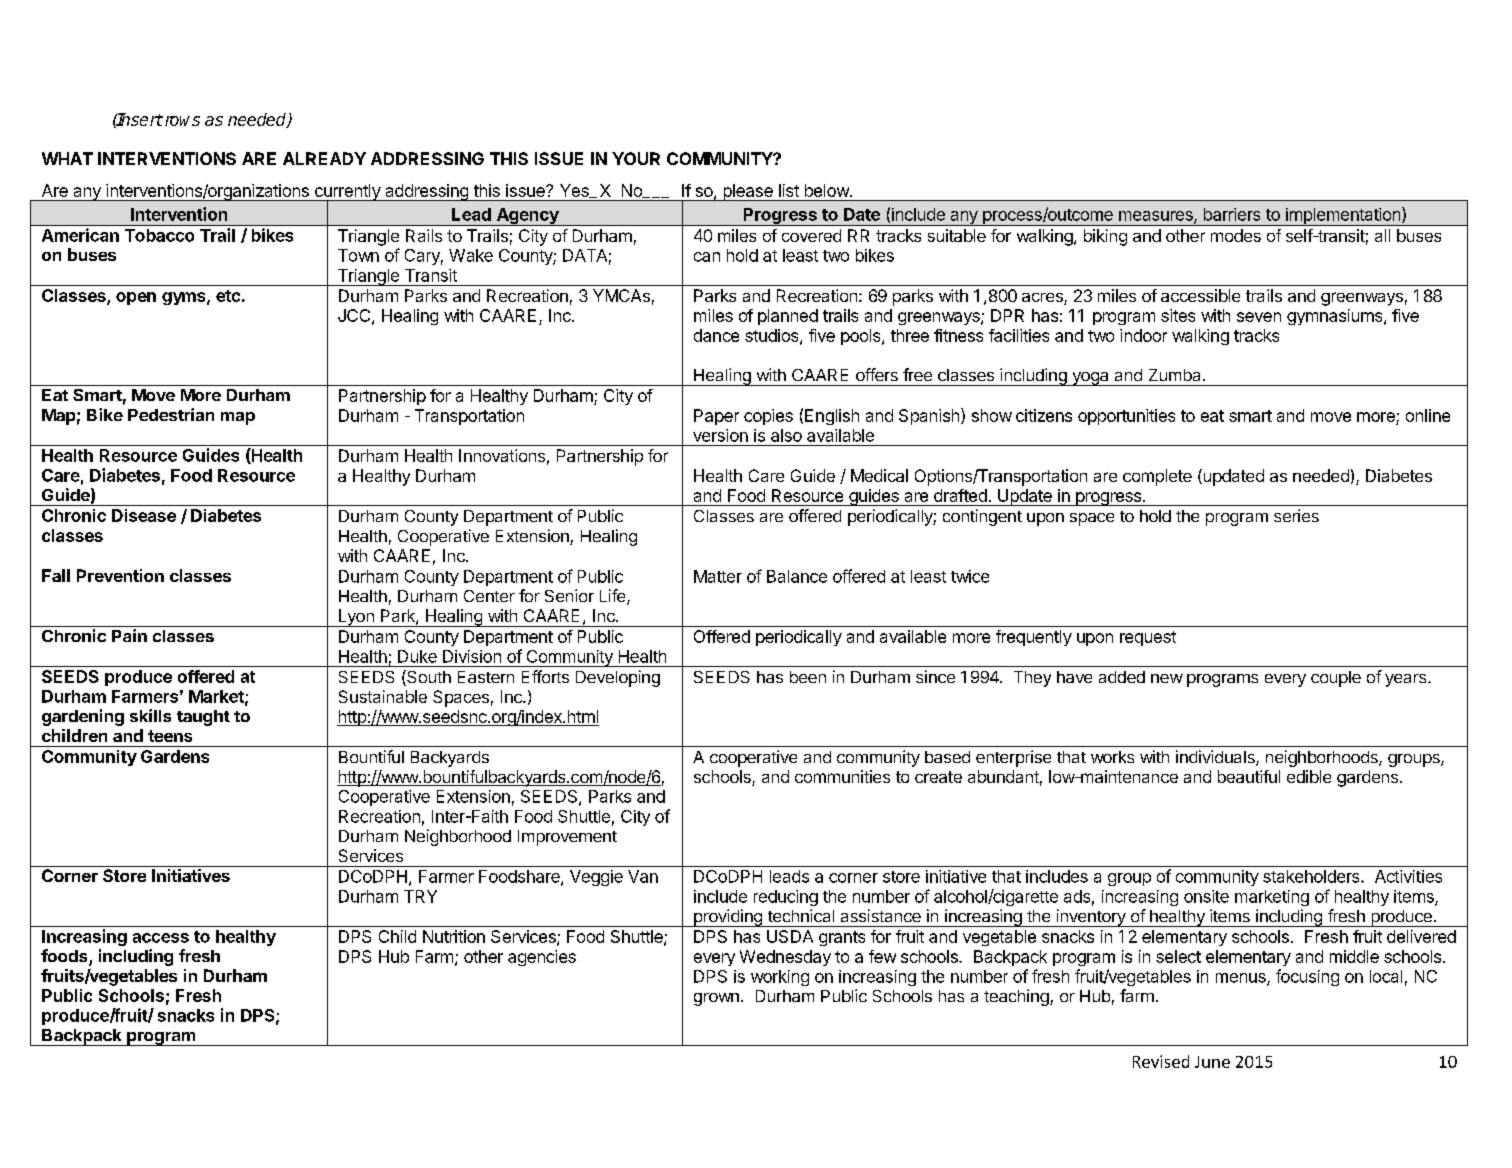 This screenshot has width=1512, height=1168. I want to click on Nutrition, so click(454, 936).
